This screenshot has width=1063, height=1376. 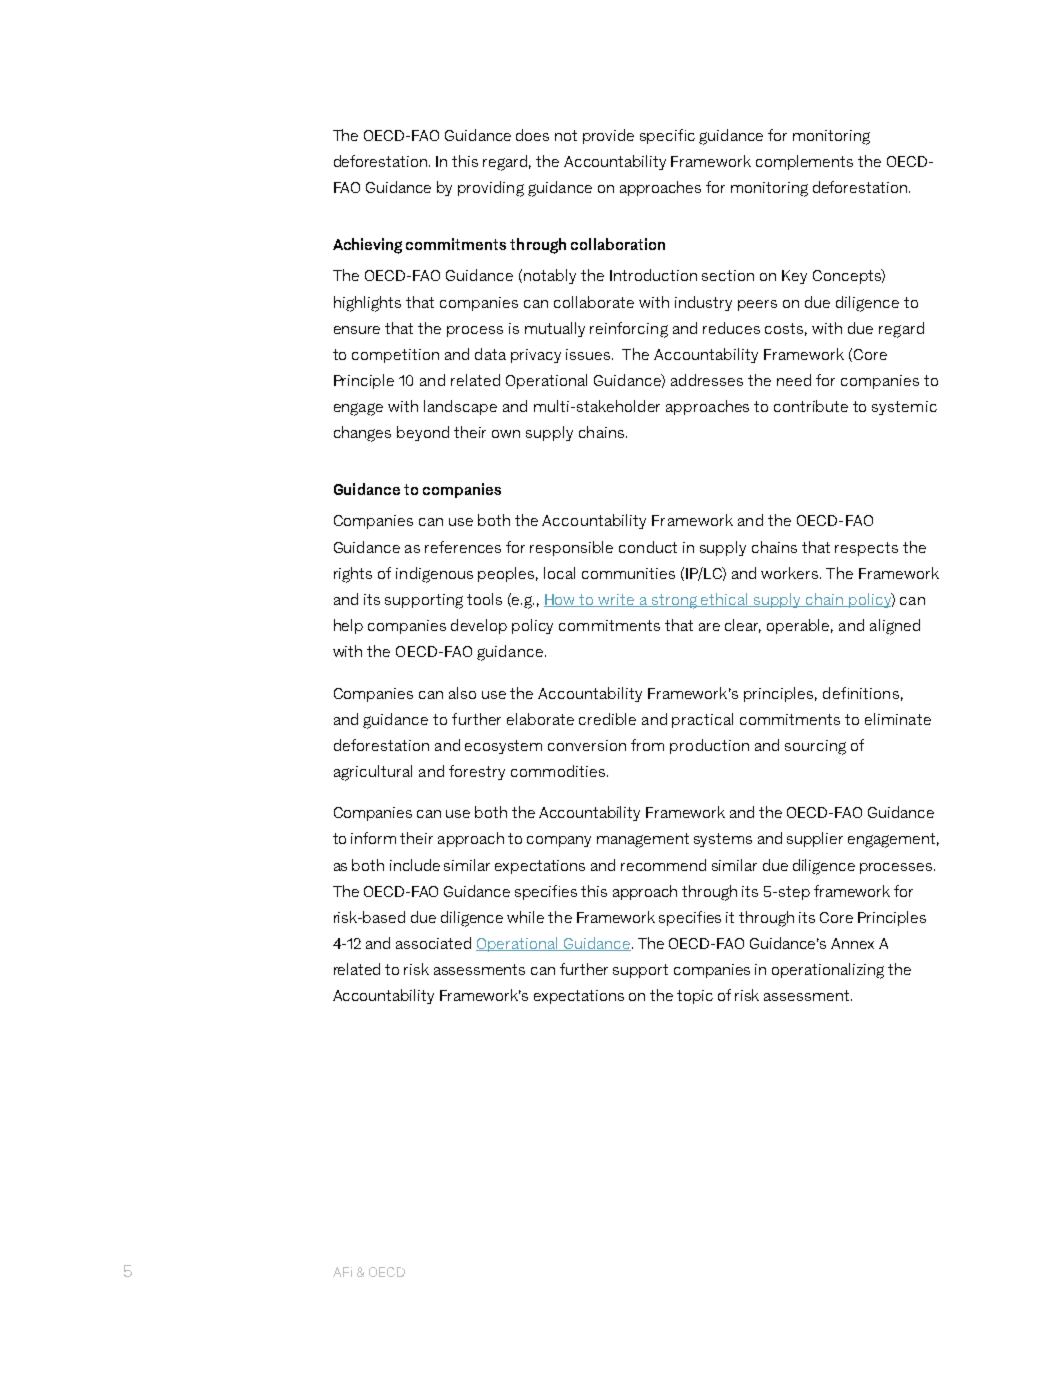 I want to click on beyond, so click(x=423, y=433).
